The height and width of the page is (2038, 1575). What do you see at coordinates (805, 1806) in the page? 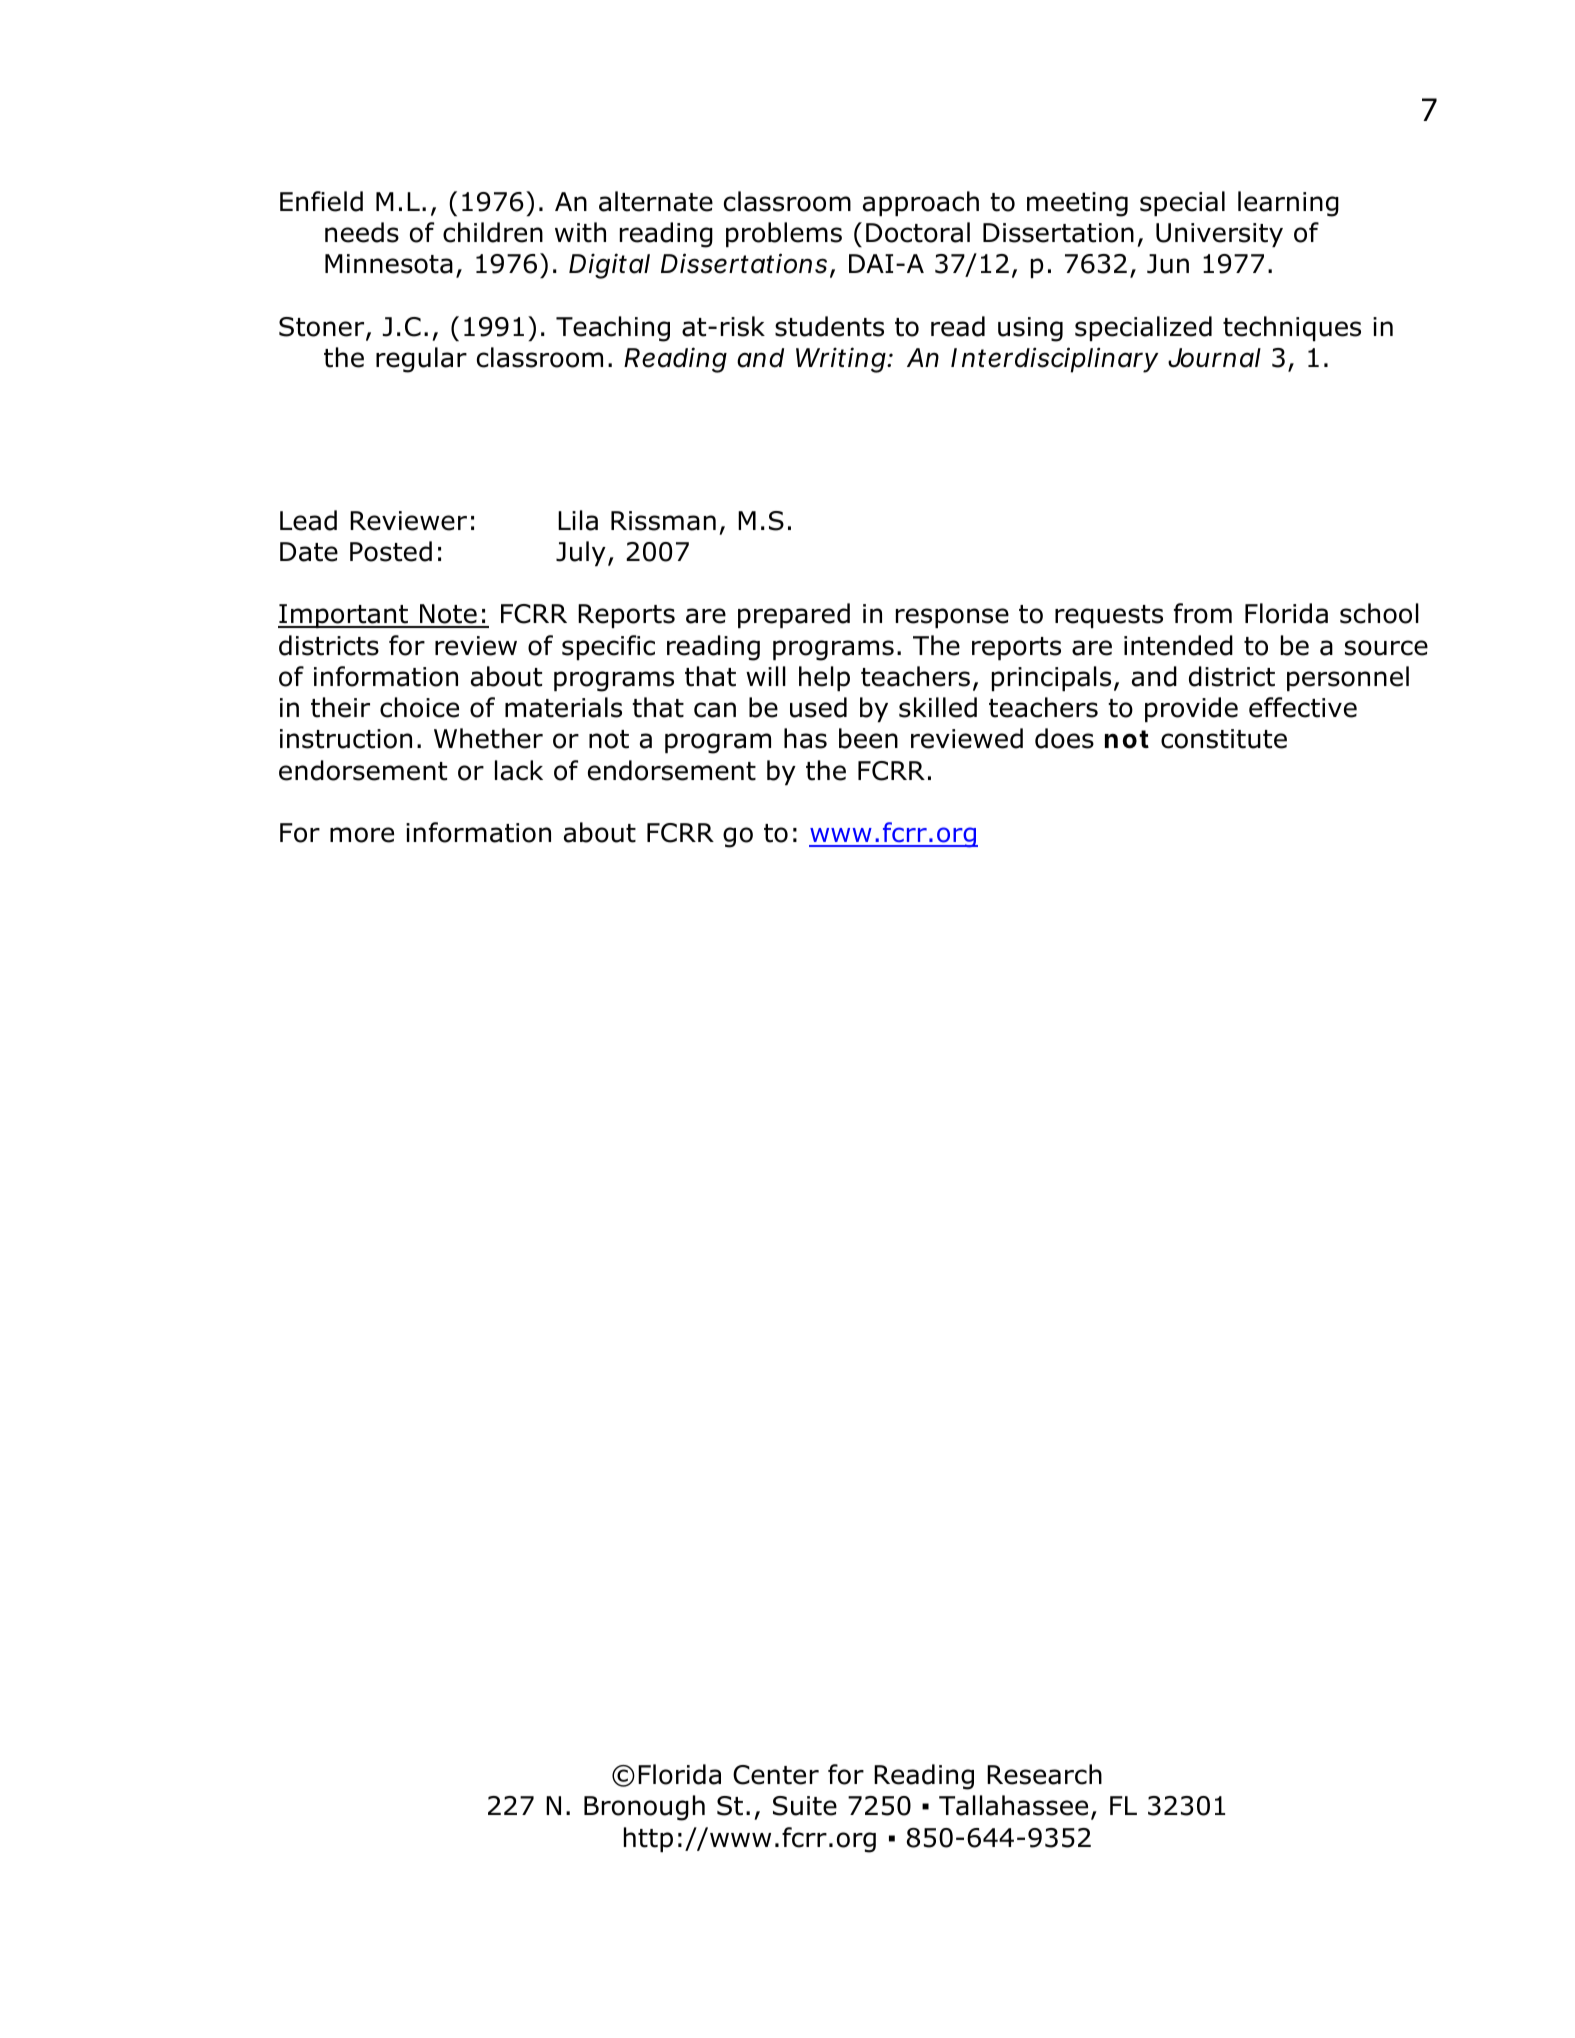
I see `Suite` at bounding box center [805, 1806].
